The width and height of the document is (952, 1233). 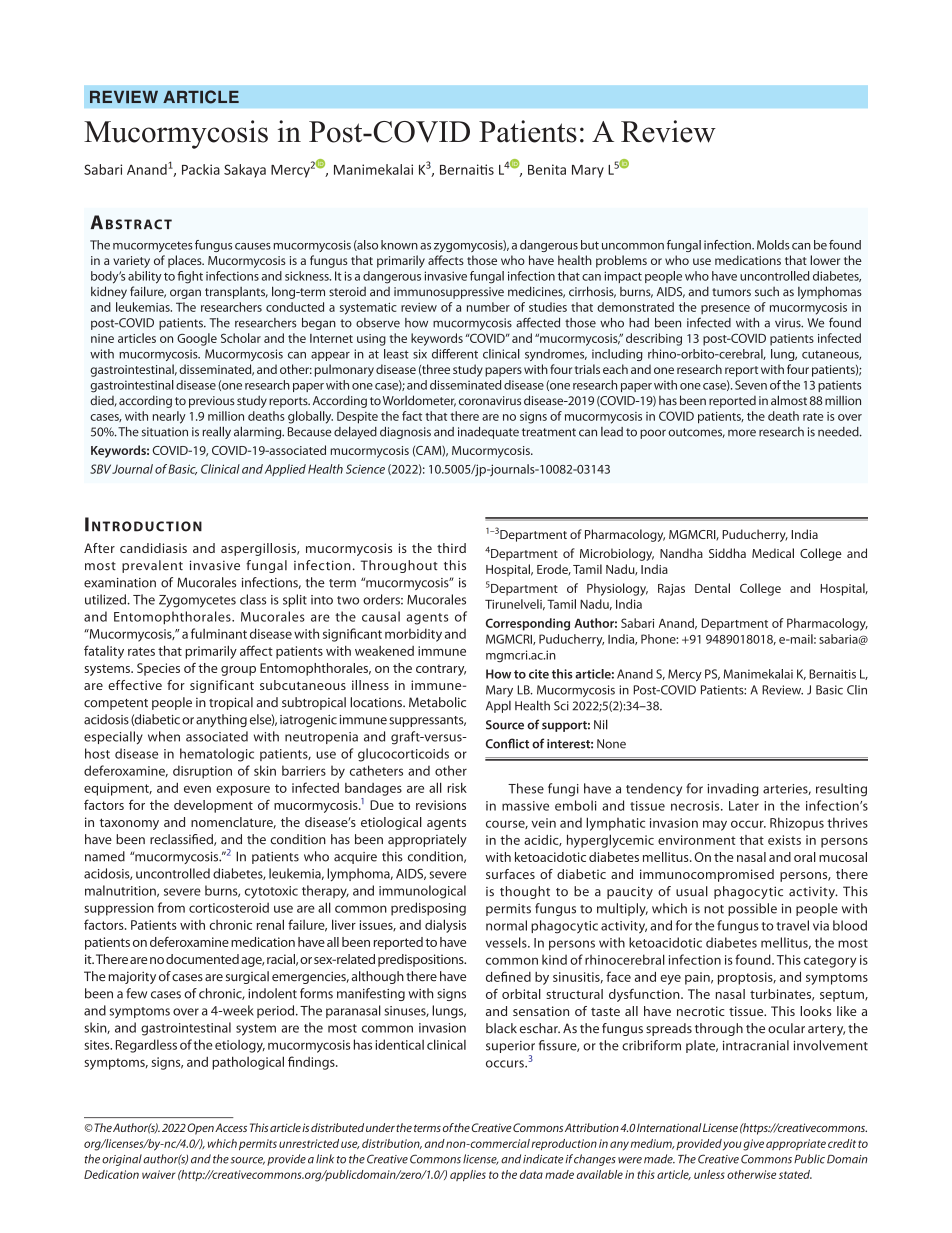 I want to click on taxonomy, so click(x=129, y=824).
